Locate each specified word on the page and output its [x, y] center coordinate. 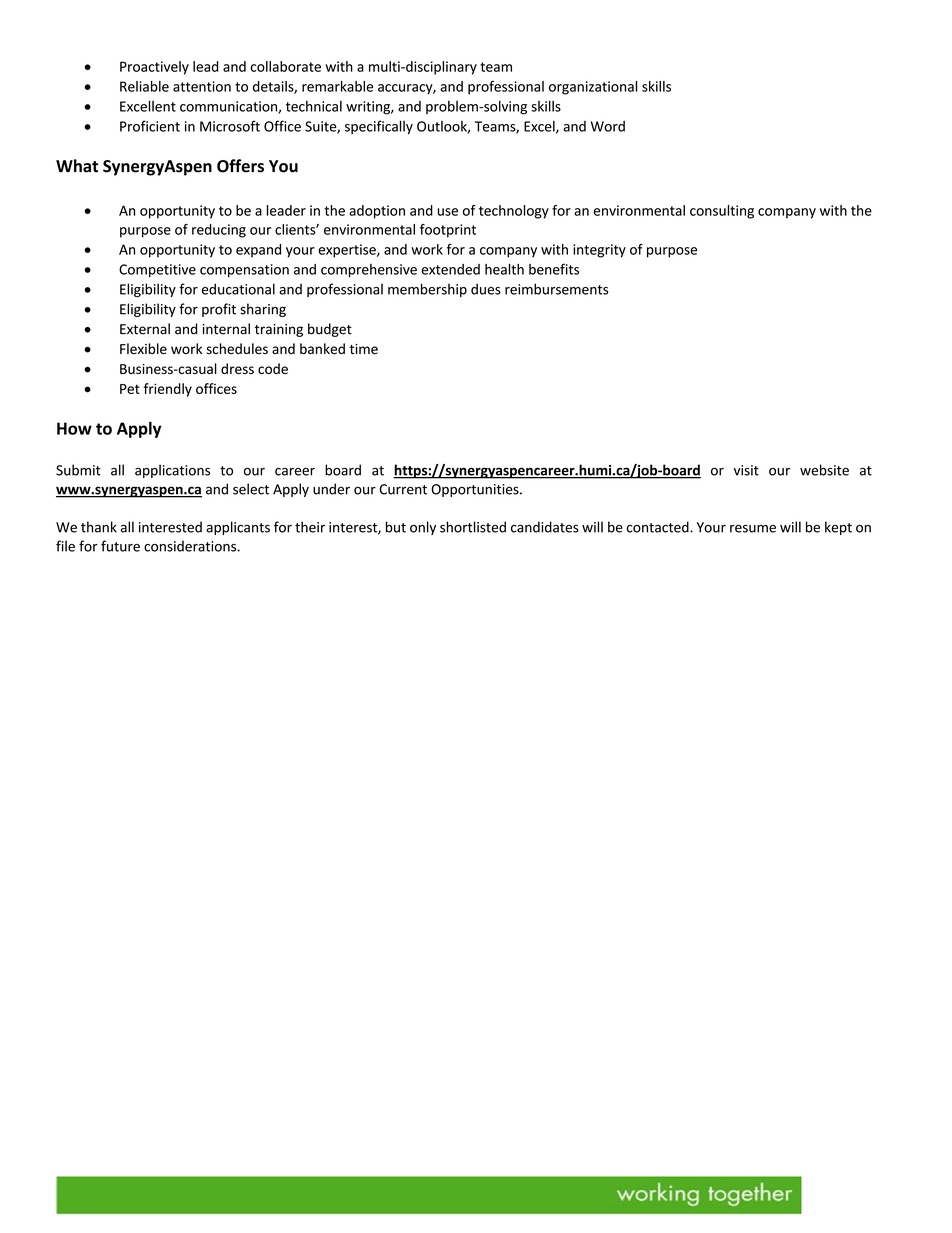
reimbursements [557, 289]
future [120, 546]
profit [219, 310]
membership [427, 290]
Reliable [144, 86]
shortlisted [473, 527]
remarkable [337, 86]
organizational [593, 88]
